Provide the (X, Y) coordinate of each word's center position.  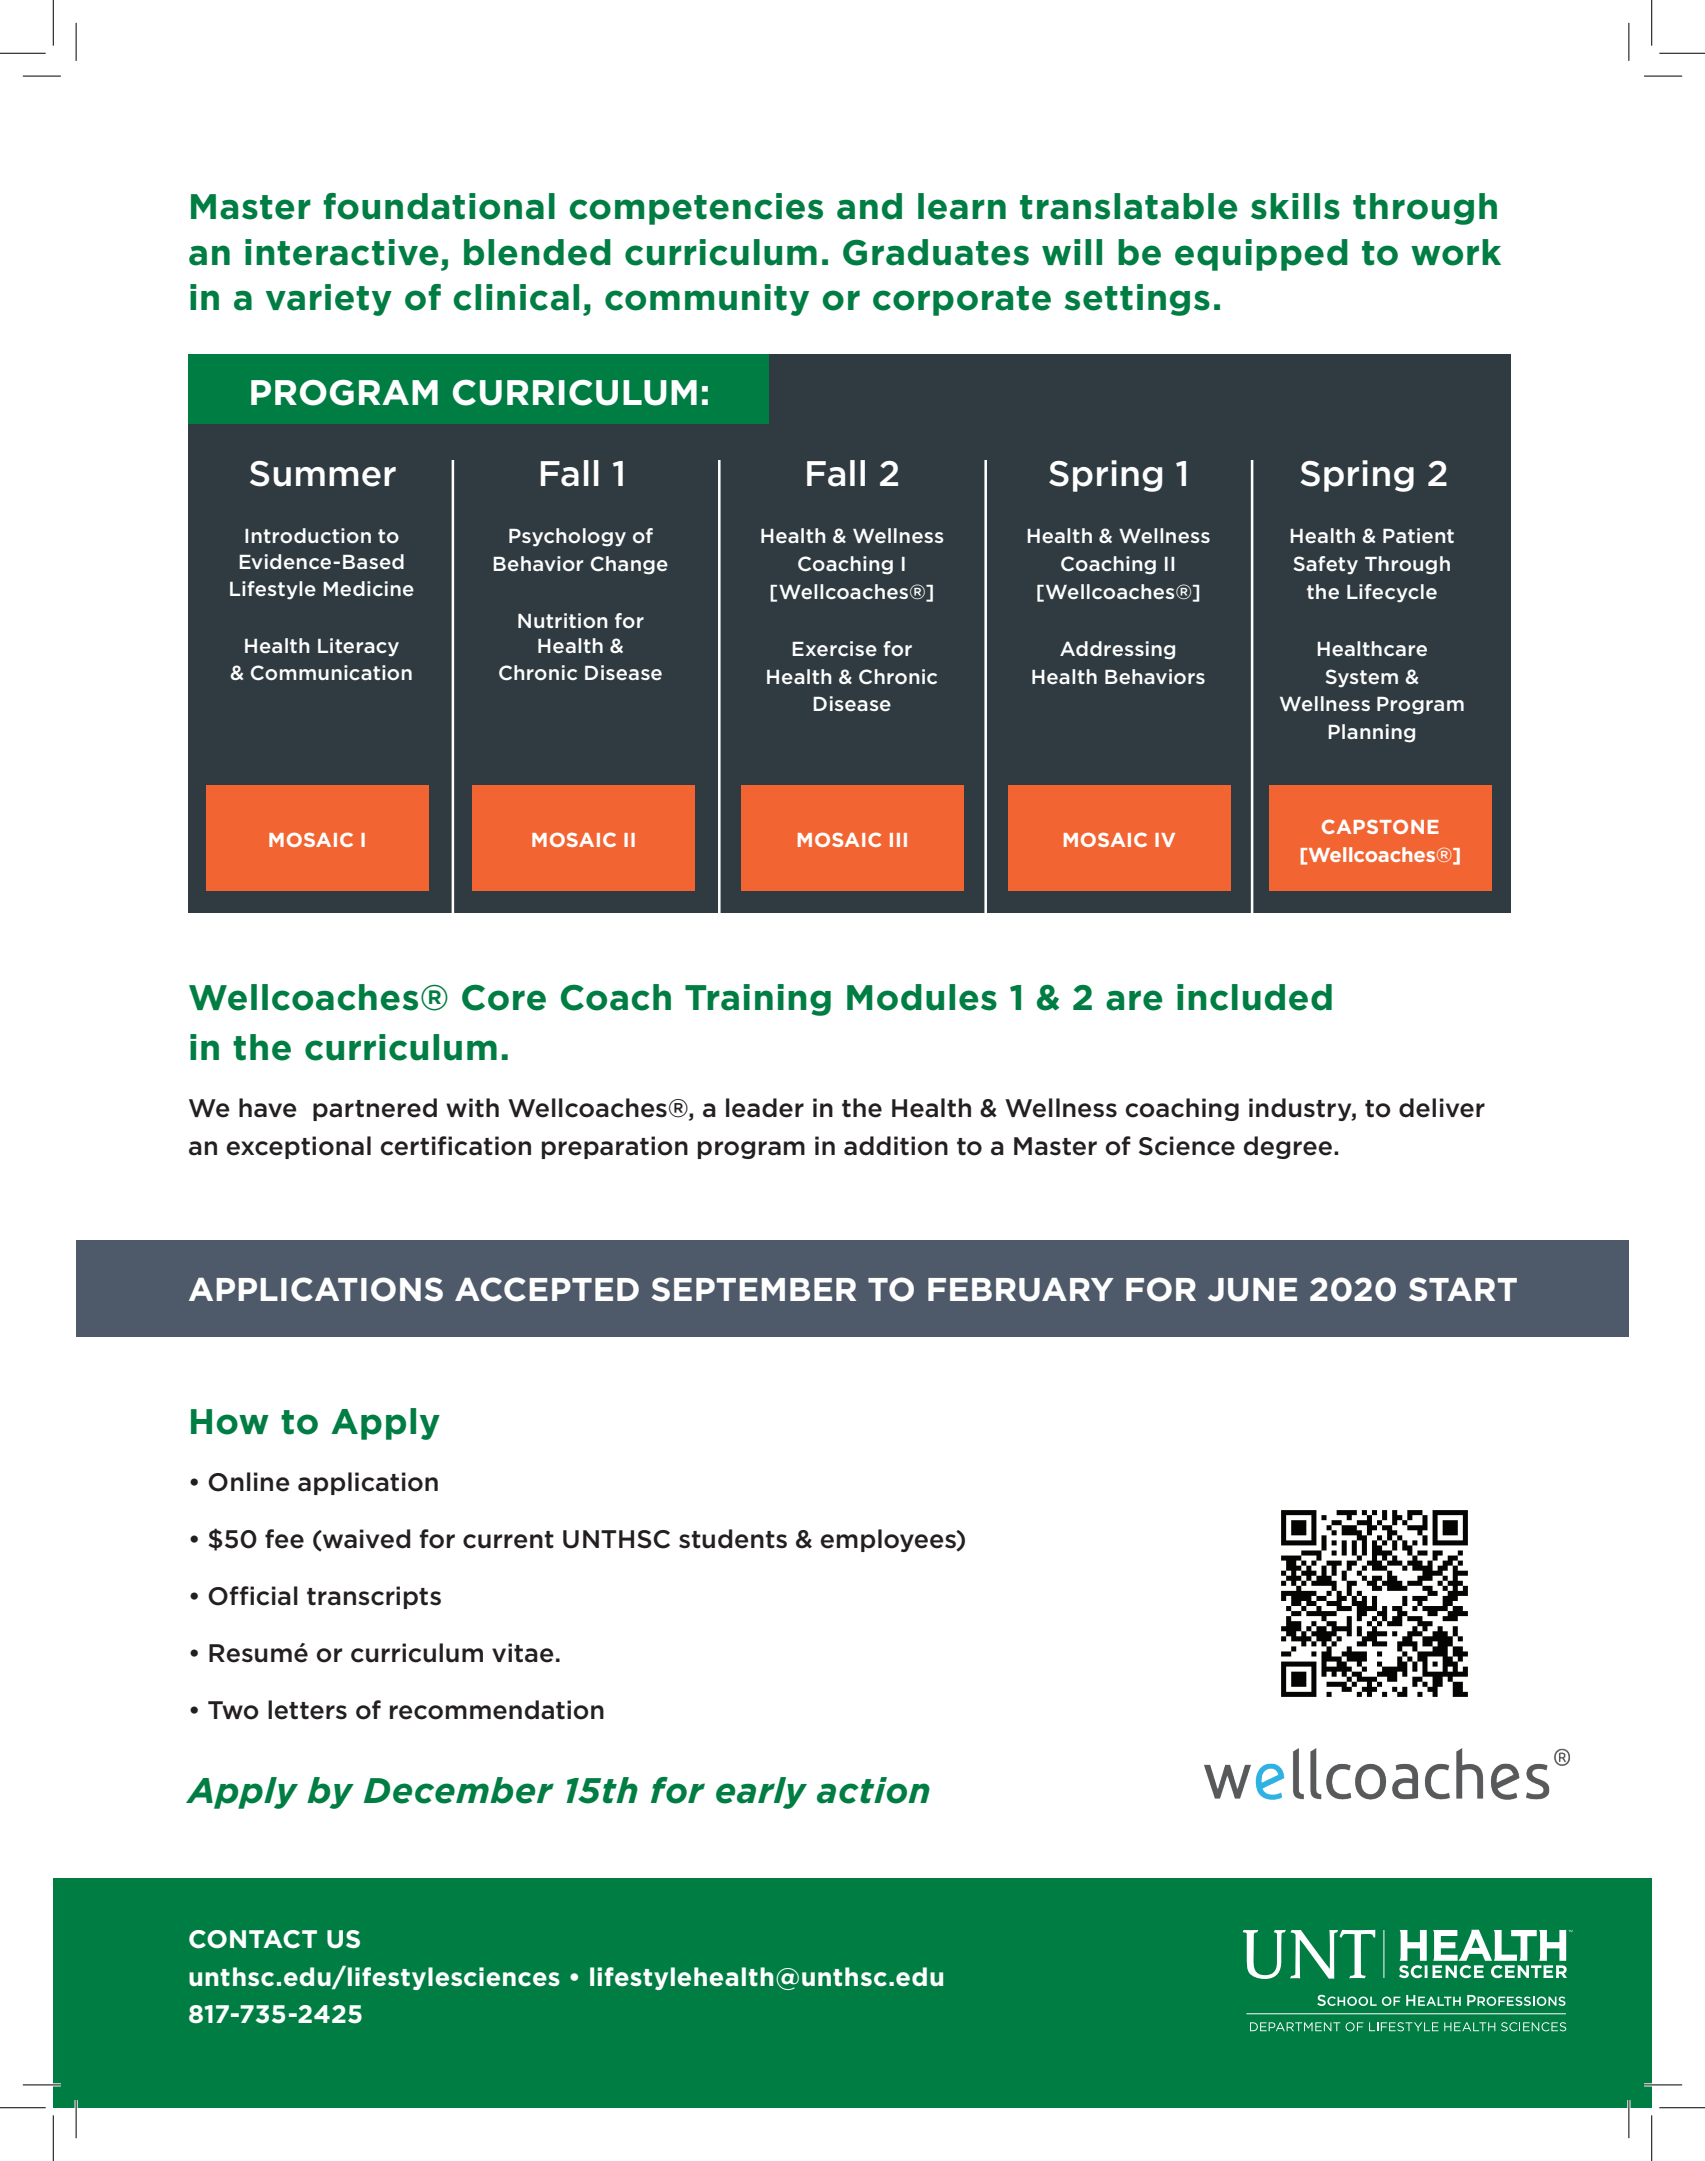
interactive (342, 252)
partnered (375, 1109)
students (733, 1539)
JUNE (1252, 1290)
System (1362, 678)
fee (284, 1539)
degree (1288, 1147)
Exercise (834, 648)
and (869, 206)
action (873, 1790)
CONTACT (253, 1939)
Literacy (358, 647)
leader (765, 1108)
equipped (1261, 255)
